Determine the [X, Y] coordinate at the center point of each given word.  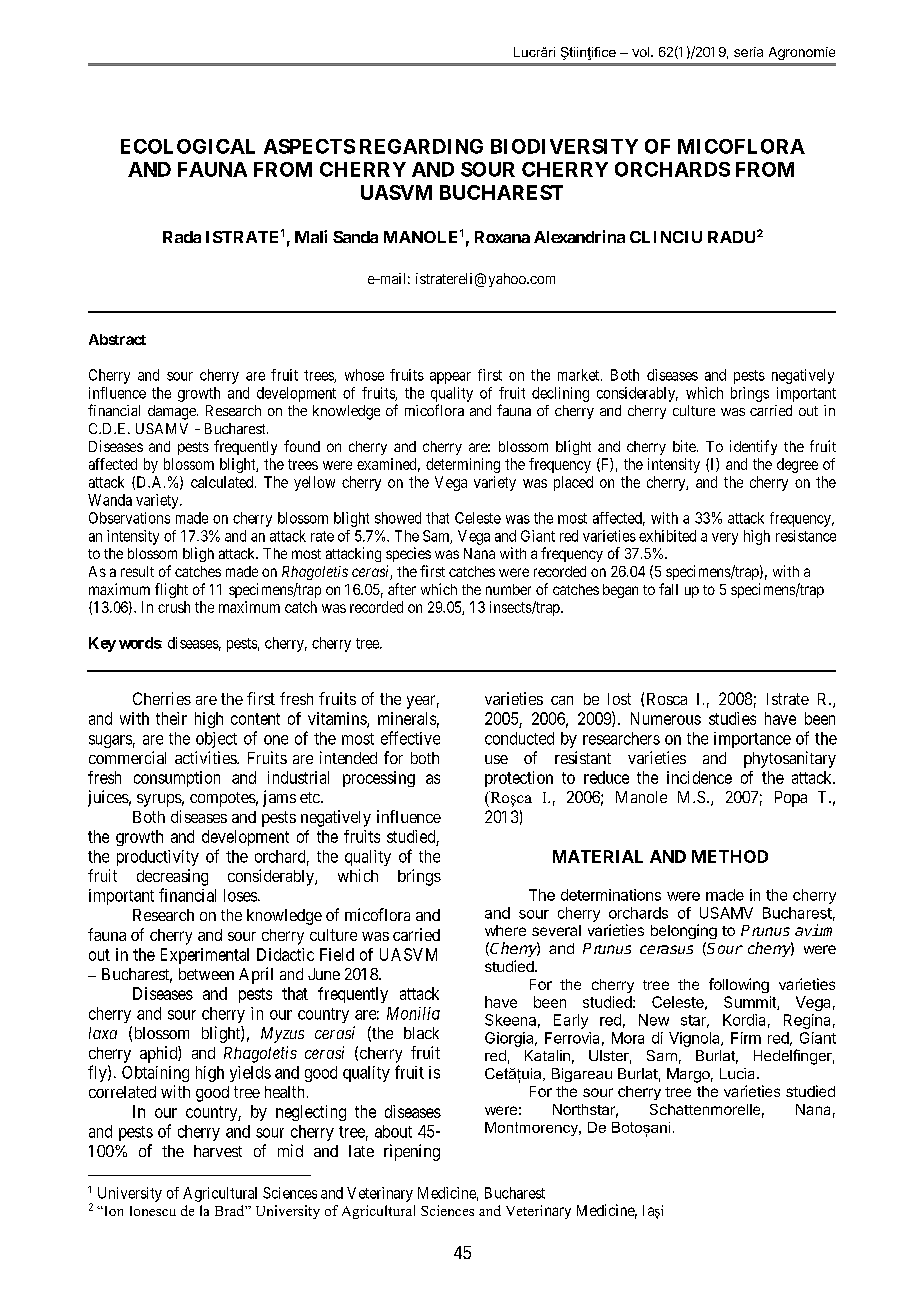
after [402, 589]
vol [640, 52]
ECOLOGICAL [188, 146]
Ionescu [153, 1211]
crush [174, 607]
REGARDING [421, 146]
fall [668, 589]
